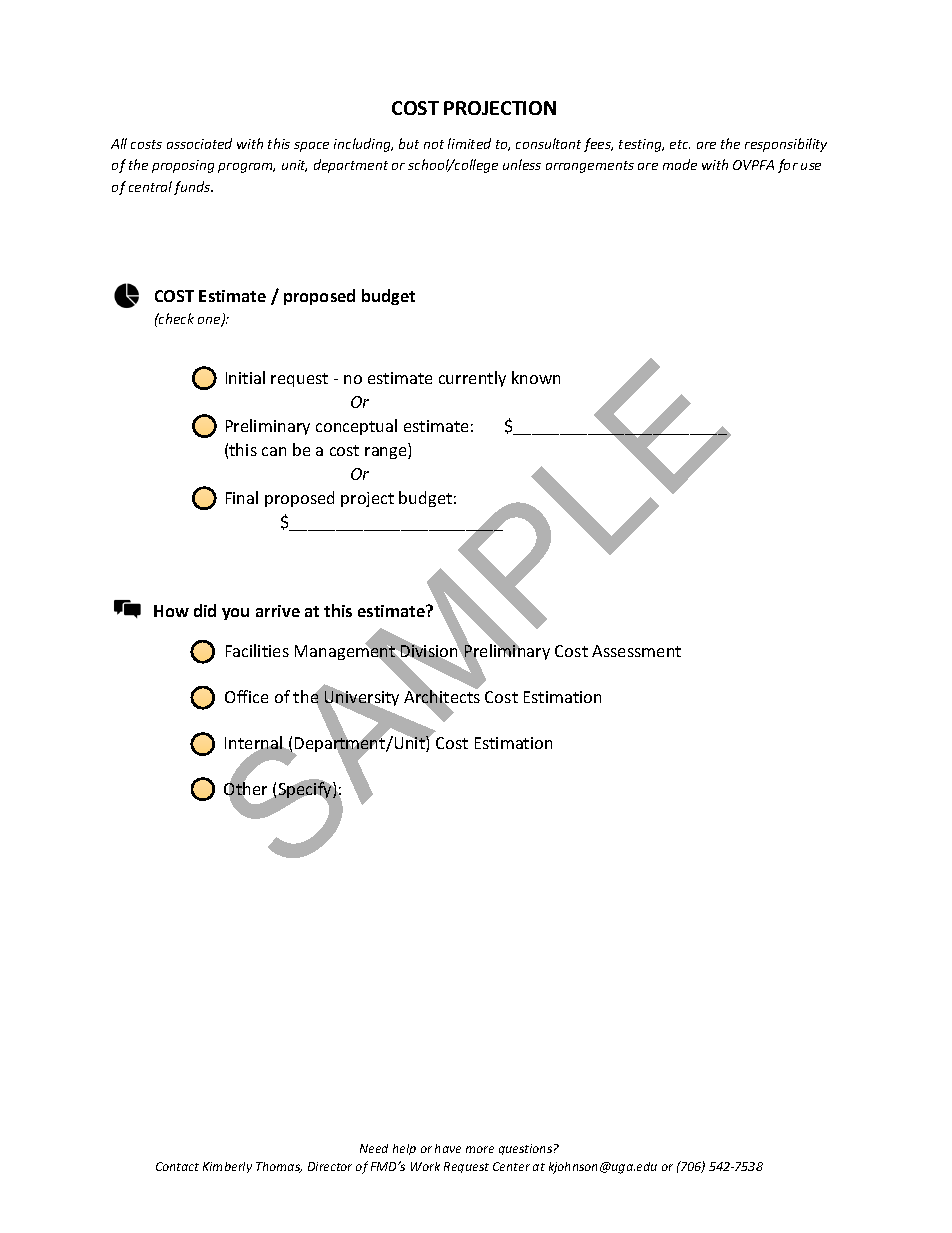 The height and width of the screenshot is (1233, 952). What do you see at coordinates (245, 377) in the screenshot?
I see `Initial` at bounding box center [245, 377].
